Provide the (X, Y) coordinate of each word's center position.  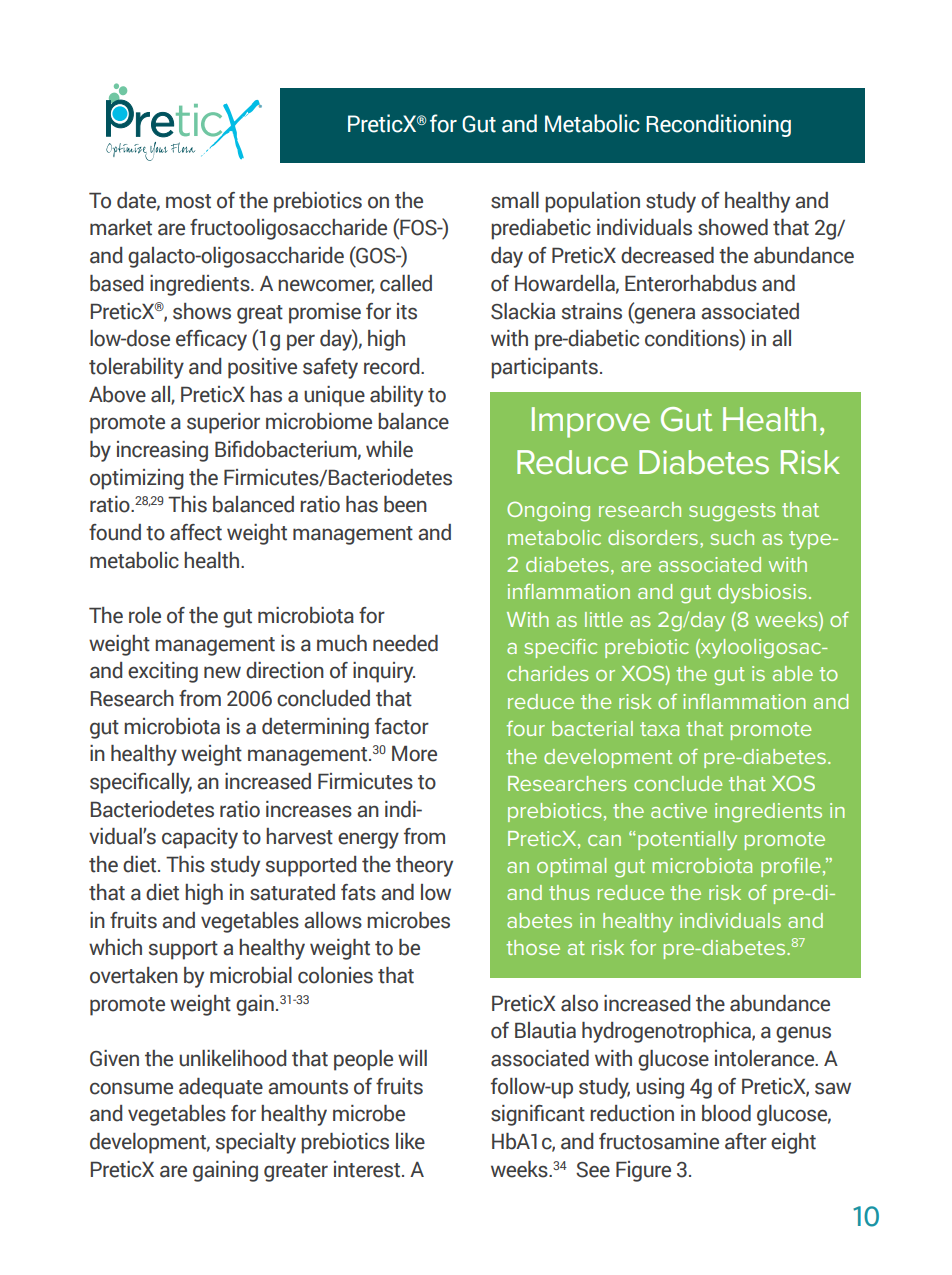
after (746, 1141)
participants (544, 368)
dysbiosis (762, 594)
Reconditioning (718, 125)
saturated (292, 892)
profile (790, 867)
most (188, 201)
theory (424, 866)
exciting (163, 672)
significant (538, 1115)
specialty (256, 1143)
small (515, 200)
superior (223, 423)
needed (405, 643)
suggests (732, 512)
